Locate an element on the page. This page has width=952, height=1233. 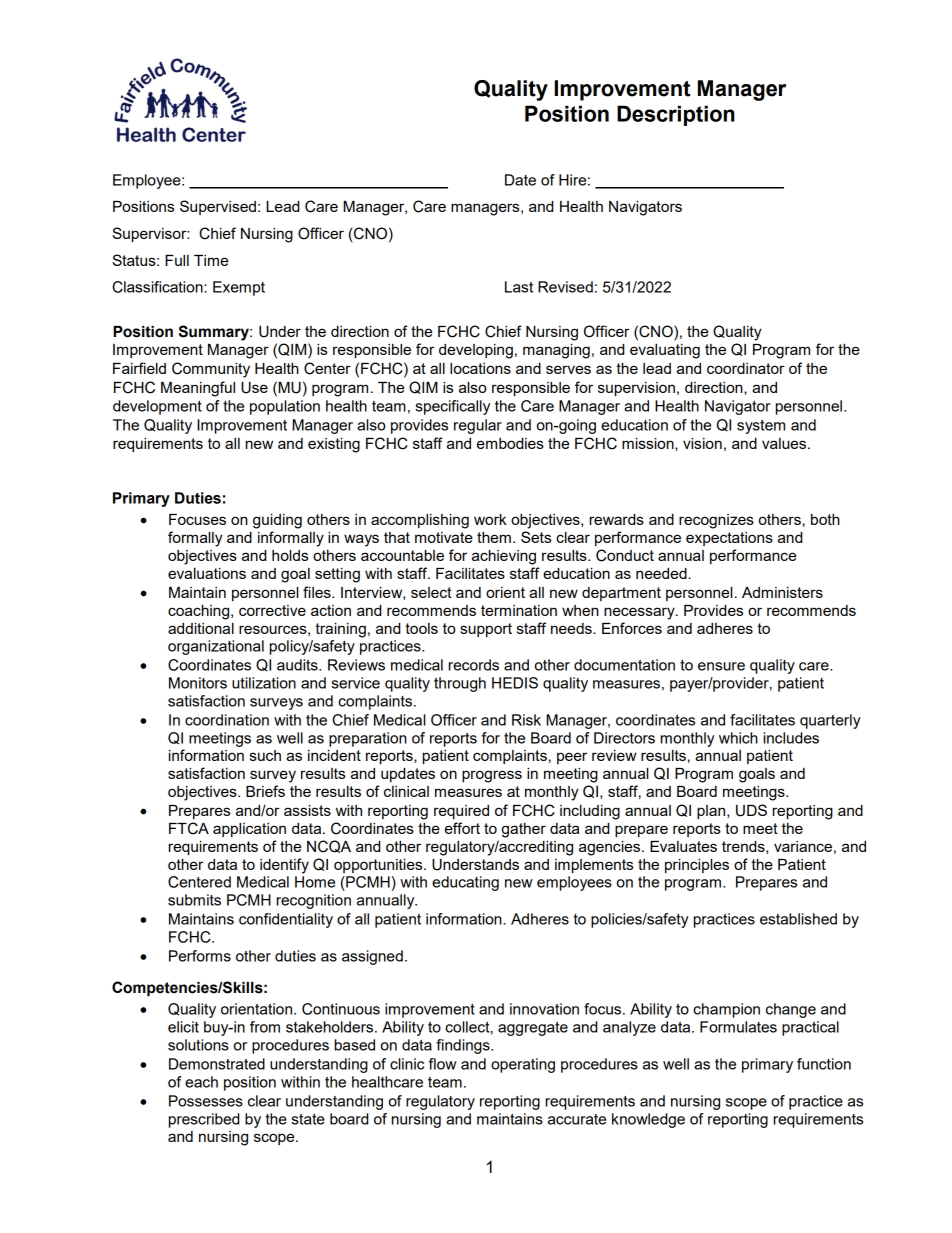
Possesses is located at coordinates (206, 1101).
